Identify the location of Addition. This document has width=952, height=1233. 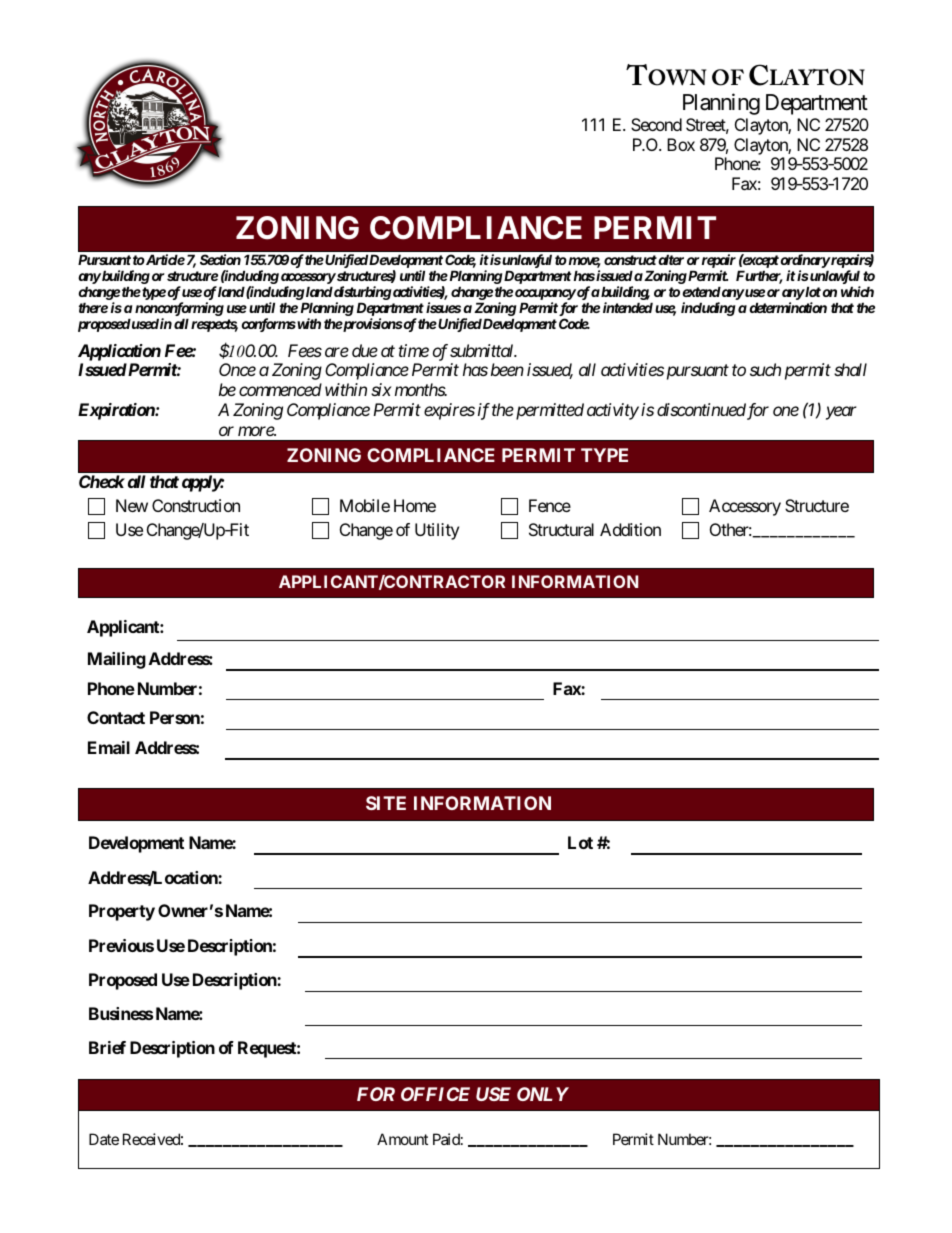
(630, 529).
